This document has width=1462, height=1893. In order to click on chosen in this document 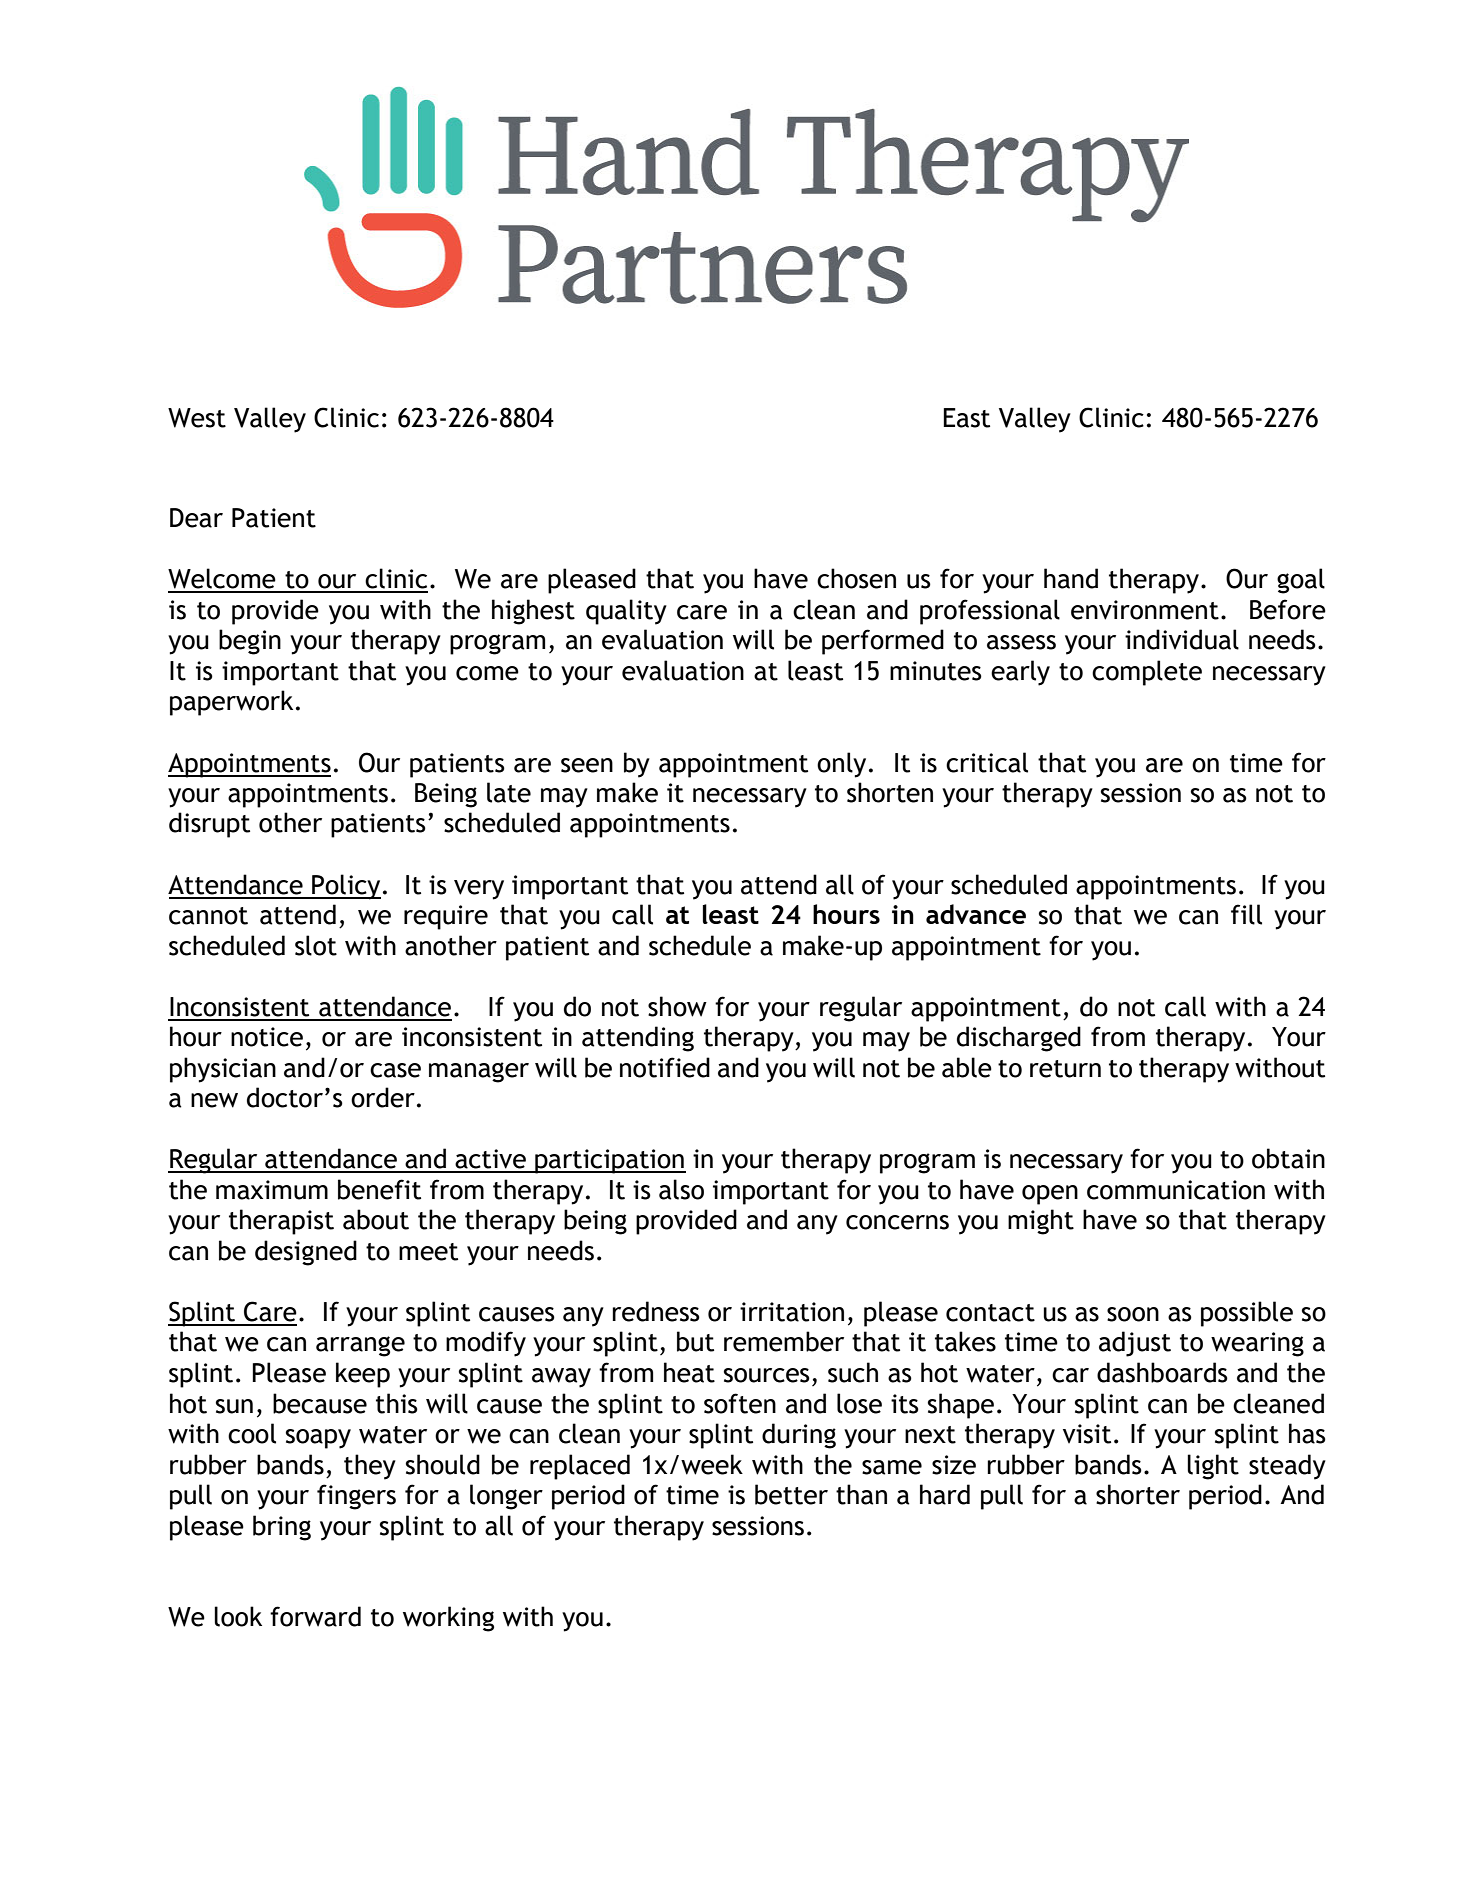, I will do `click(856, 578)`.
